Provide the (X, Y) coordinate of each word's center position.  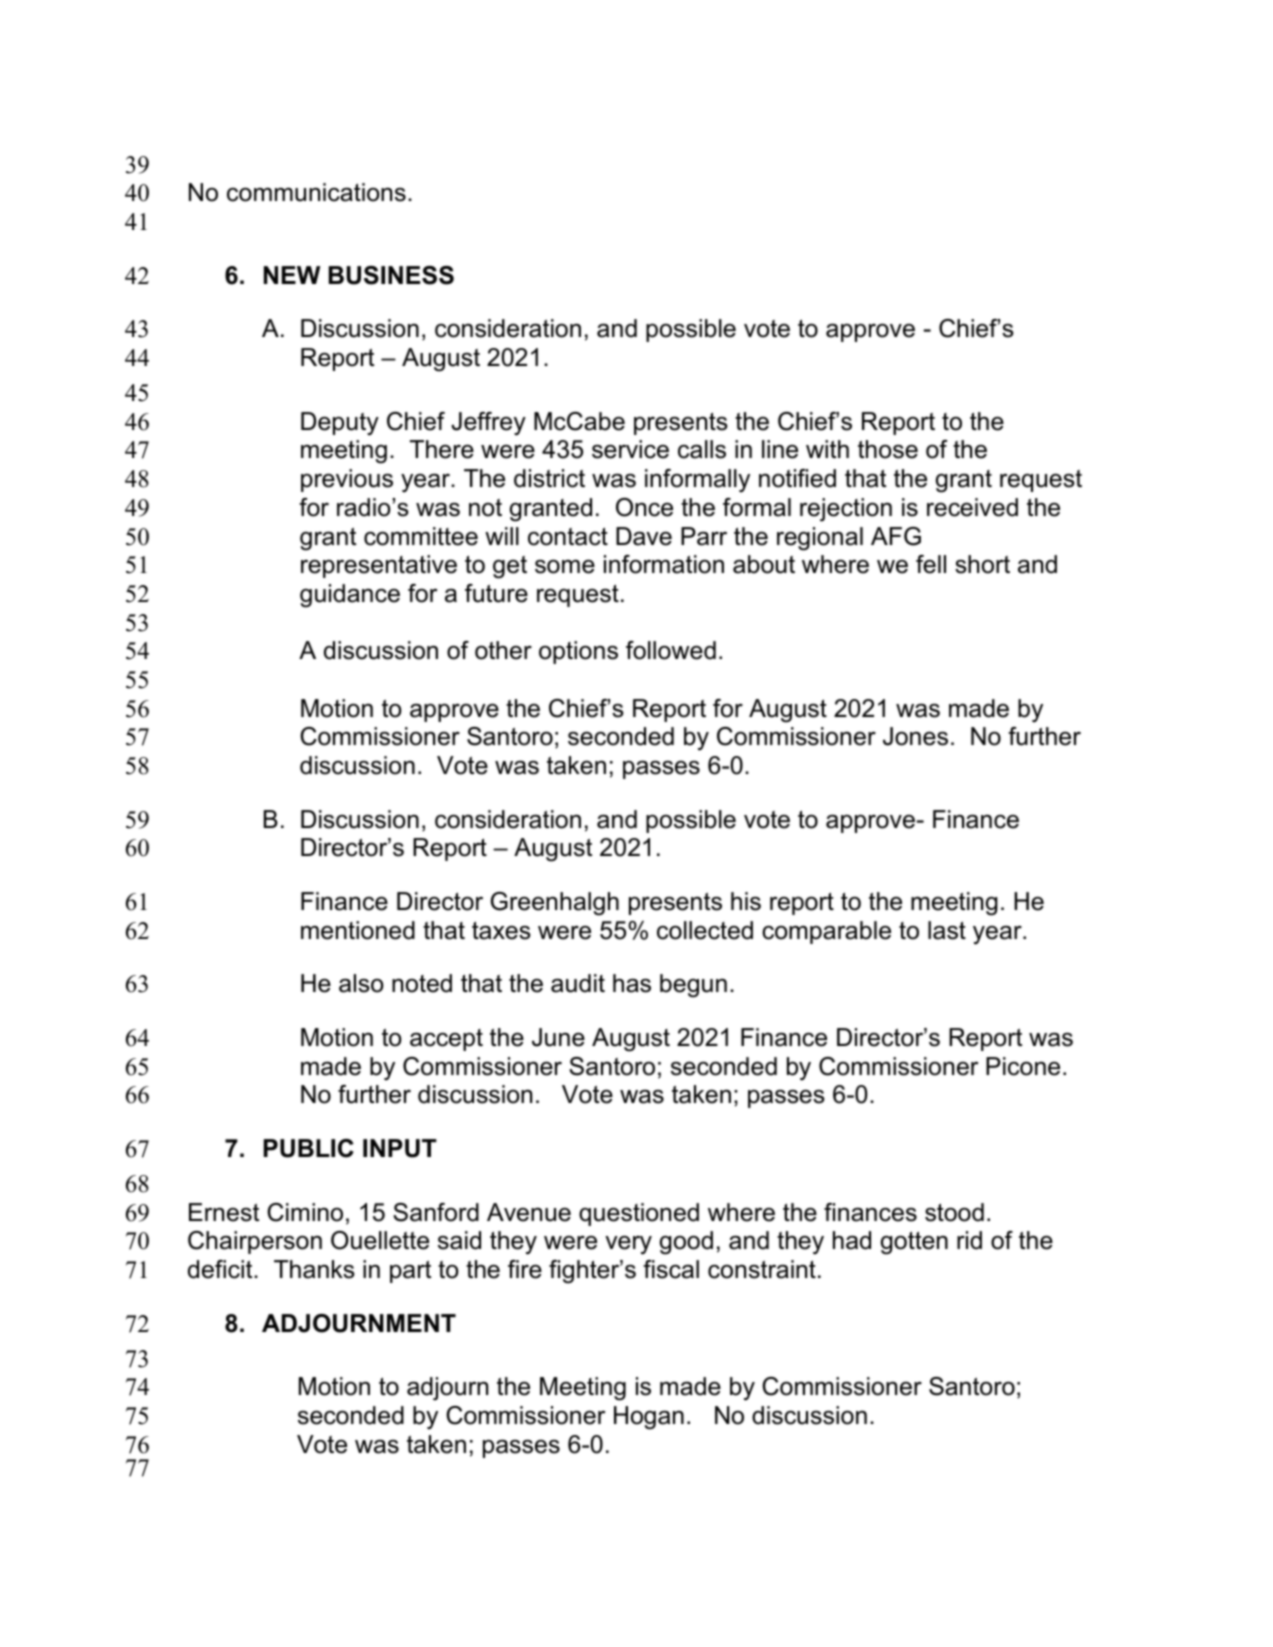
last (947, 930)
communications (316, 192)
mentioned (358, 930)
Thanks (314, 1269)
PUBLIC (309, 1148)
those (888, 449)
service (630, 449)
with (827, 449)
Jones (915, 736)
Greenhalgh (555, 904)
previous (347, 480)
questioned (639, 1214)
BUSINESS (391, 275)
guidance (350, 596)
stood (954, 1212)
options (578, 652)
